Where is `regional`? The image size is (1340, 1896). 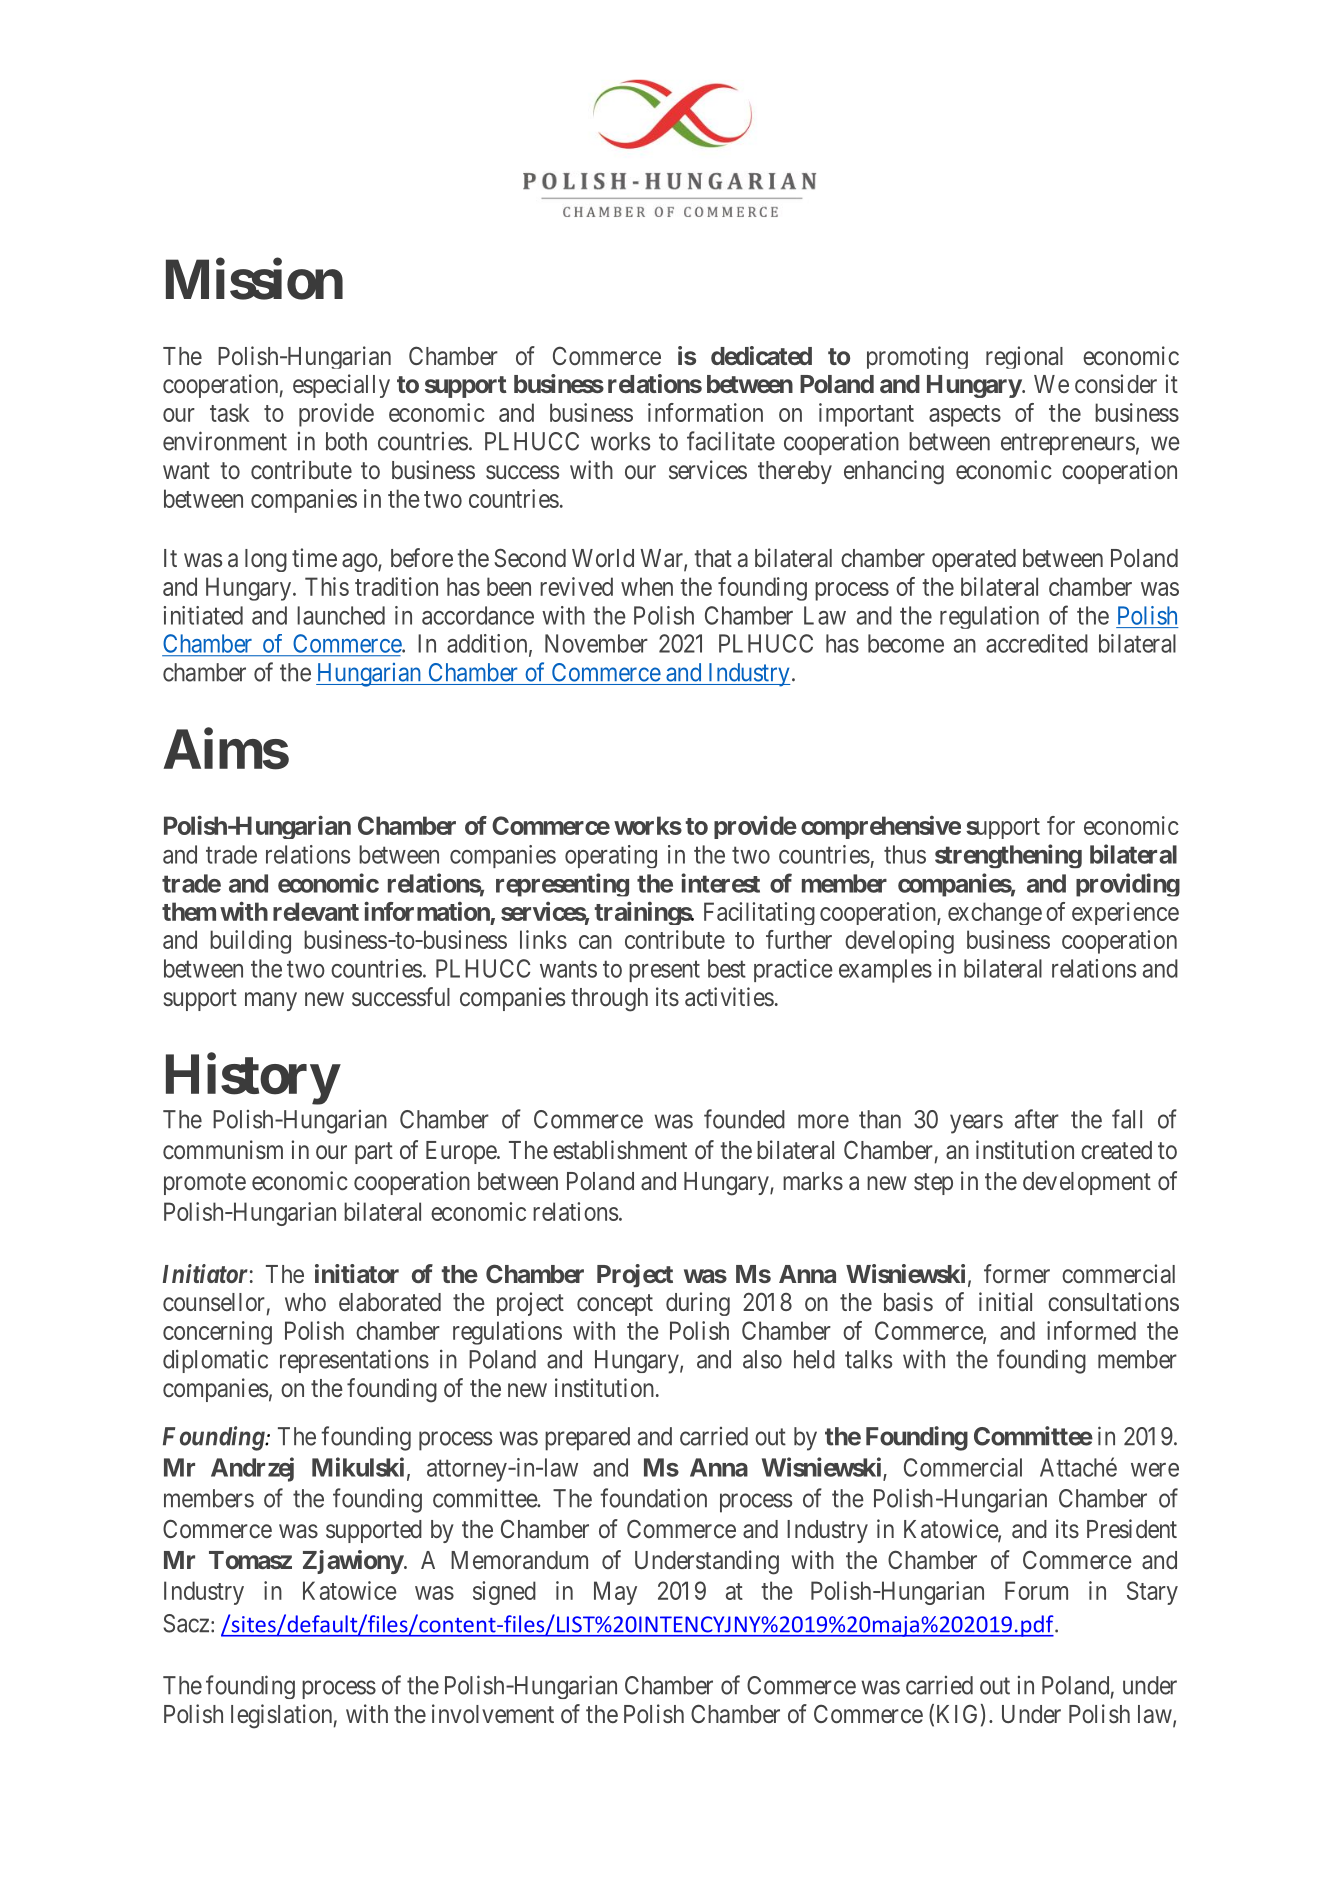 regional is located at coordinates (1024, 357).
